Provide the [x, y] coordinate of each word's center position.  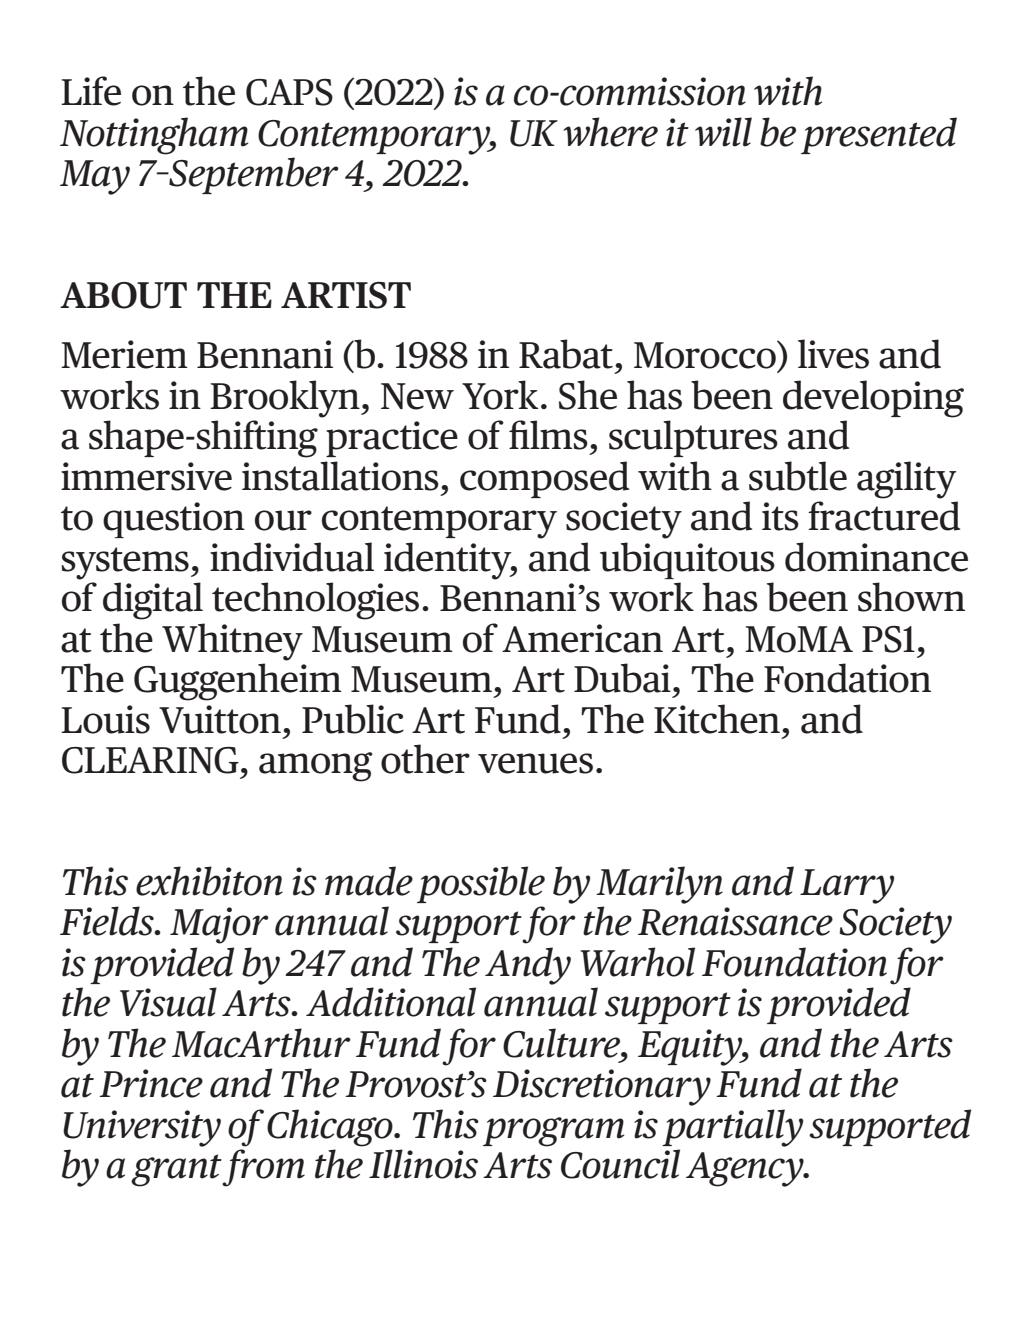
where [610, 132]
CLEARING [150, 760]
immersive [146, 476]
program [553, 1132]
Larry [847, 886]
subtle [798, 476]
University [142, 1128]
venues [535, 763]
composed [544, 479]
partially [732, 1128]
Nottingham [154, 136]
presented [879, 135]
